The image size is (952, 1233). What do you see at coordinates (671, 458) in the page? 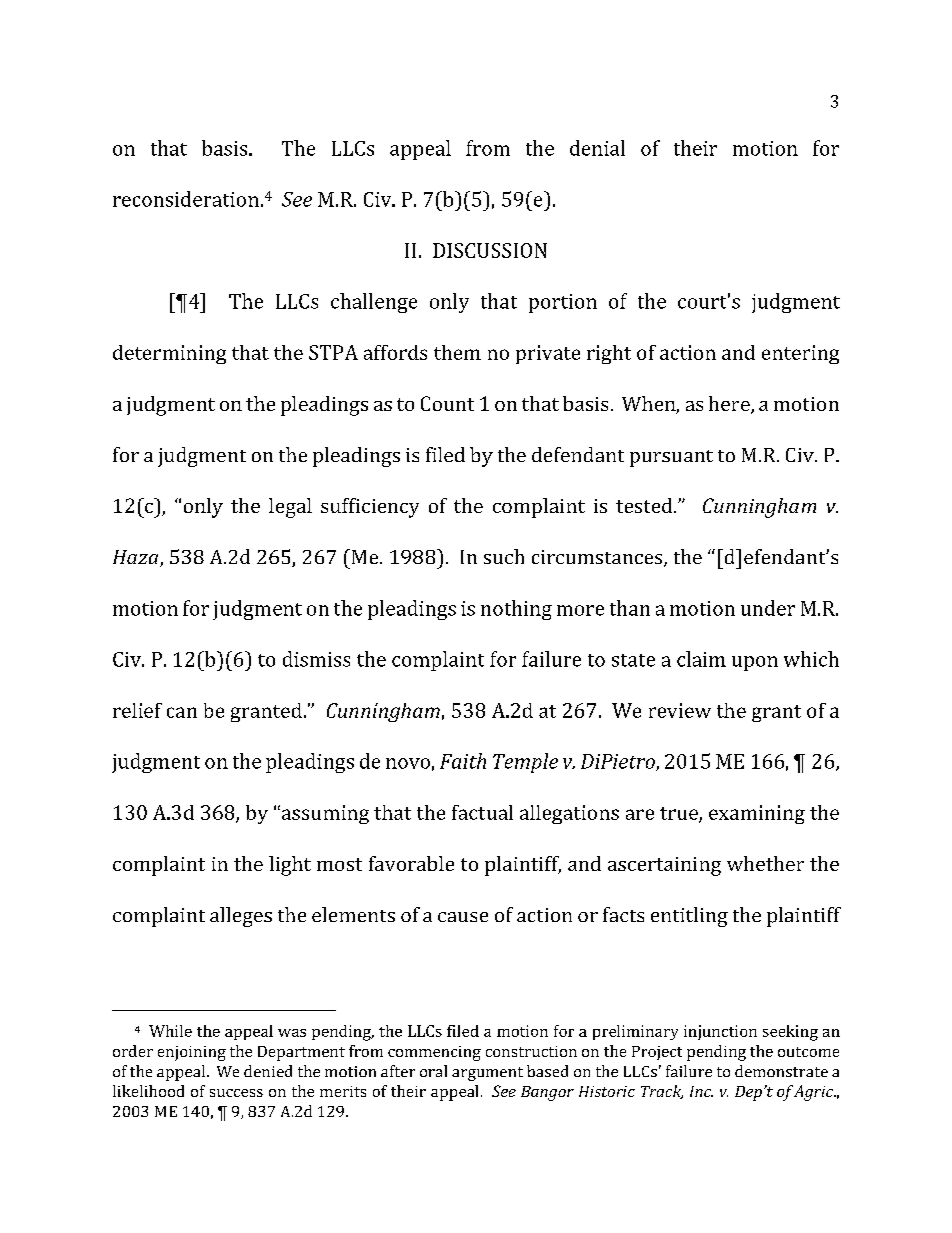
I see `pursuant` at bounding box center [671, 458].
